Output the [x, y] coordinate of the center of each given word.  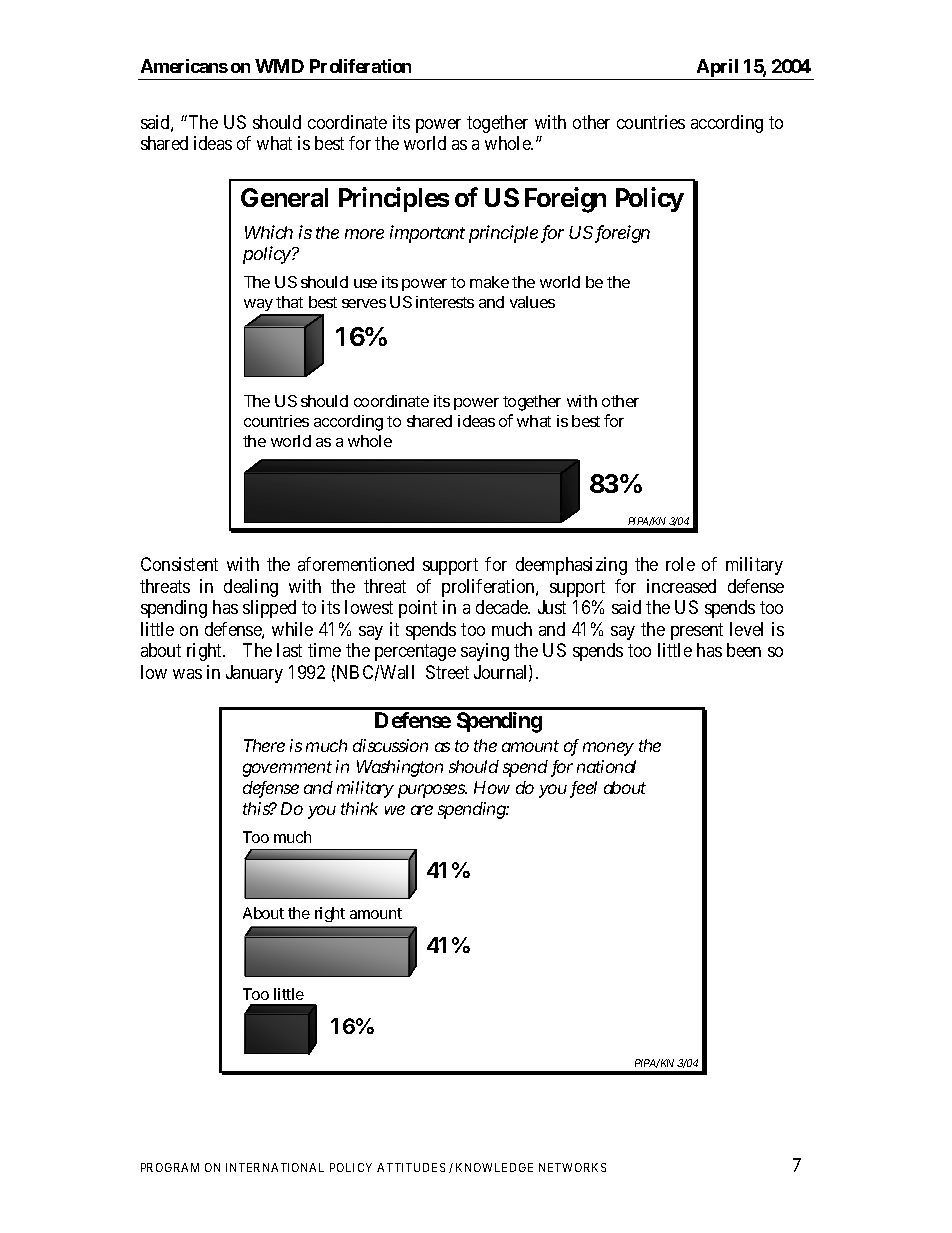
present [697, 631]
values [532, 302]
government [287, 769]
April [717, 69]
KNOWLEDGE [494, 1167]
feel [583, 789]
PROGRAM [170, 1167]
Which [269, 232]
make [489, 282]
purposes [432, 791]
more [364, 234]
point [418, 609]
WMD [279, 66]
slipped [269, 609]
